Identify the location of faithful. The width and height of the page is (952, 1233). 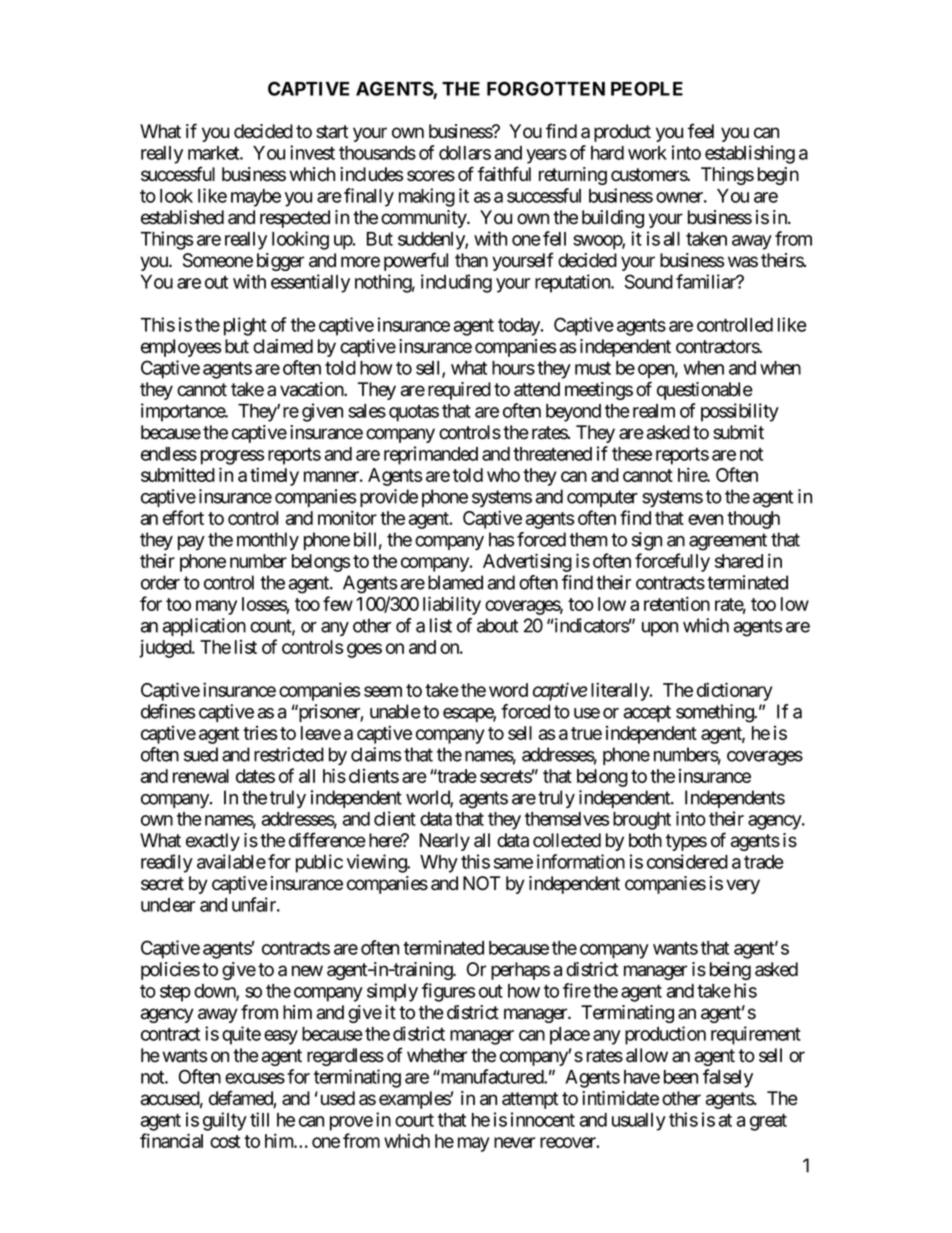
(504, 174).
